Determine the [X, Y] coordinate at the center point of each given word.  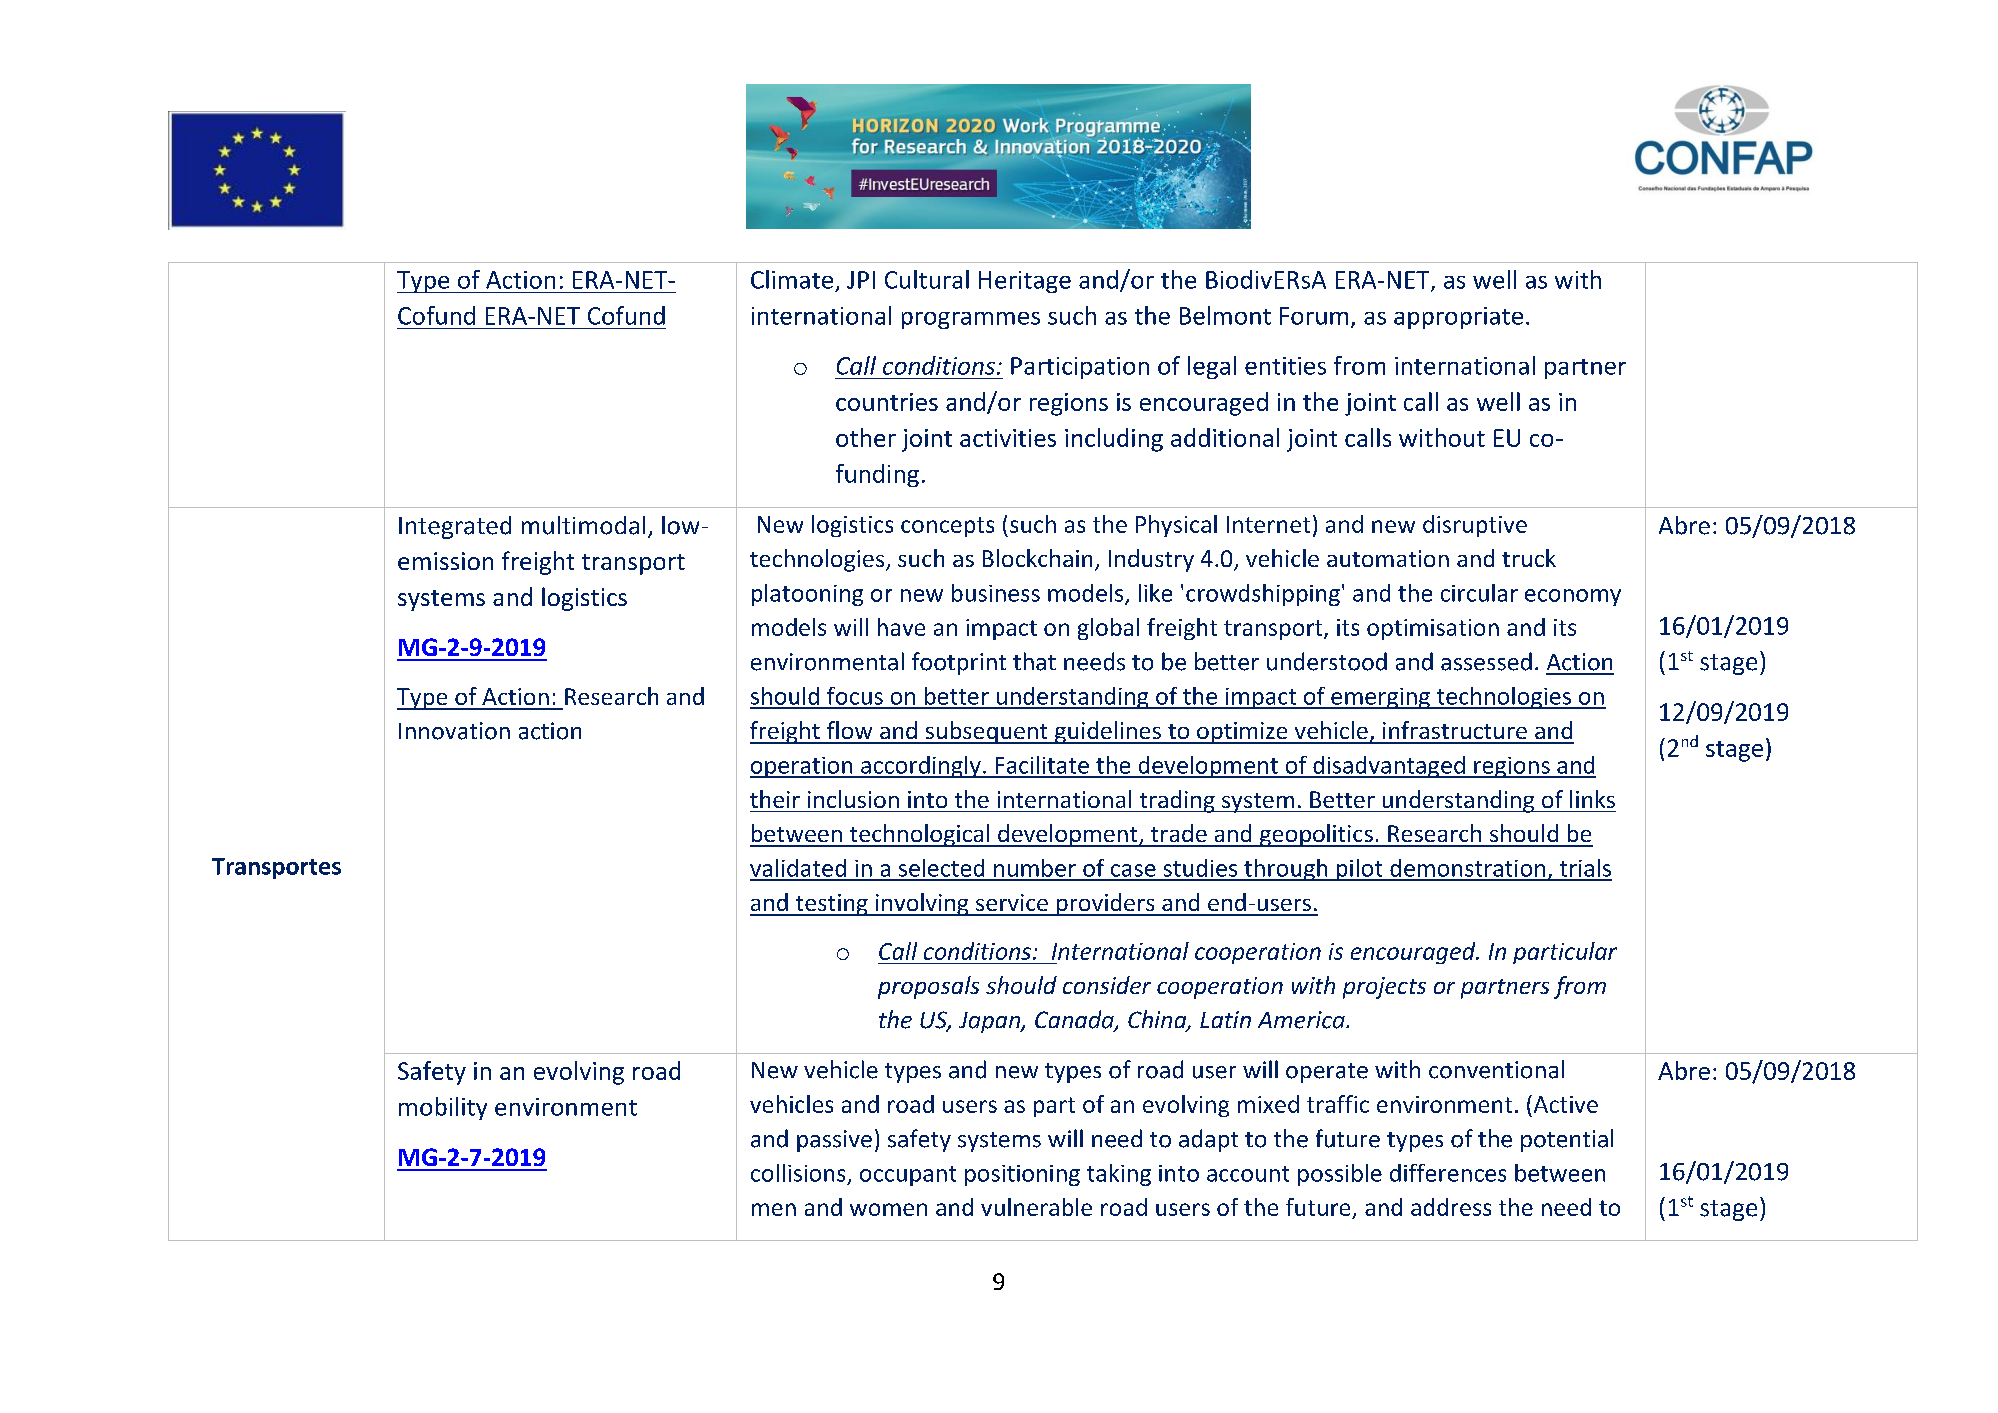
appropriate [1458, 318]
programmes [971, 320]
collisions [798, 1173]
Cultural [927, 279]
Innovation [454, 731]
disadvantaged [1389, 767]
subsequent [986, 732]
